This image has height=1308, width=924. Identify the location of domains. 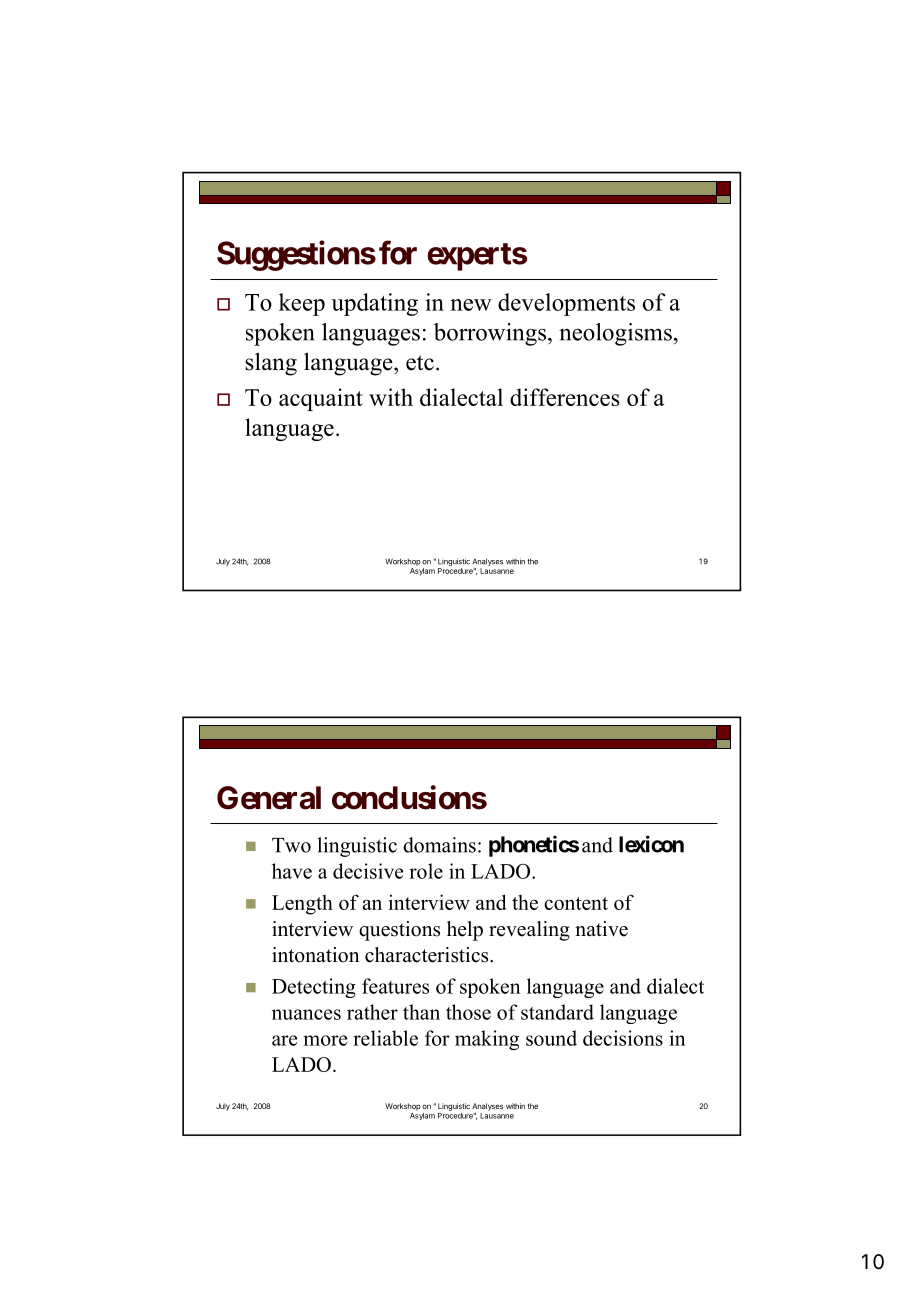
(439, 845).
